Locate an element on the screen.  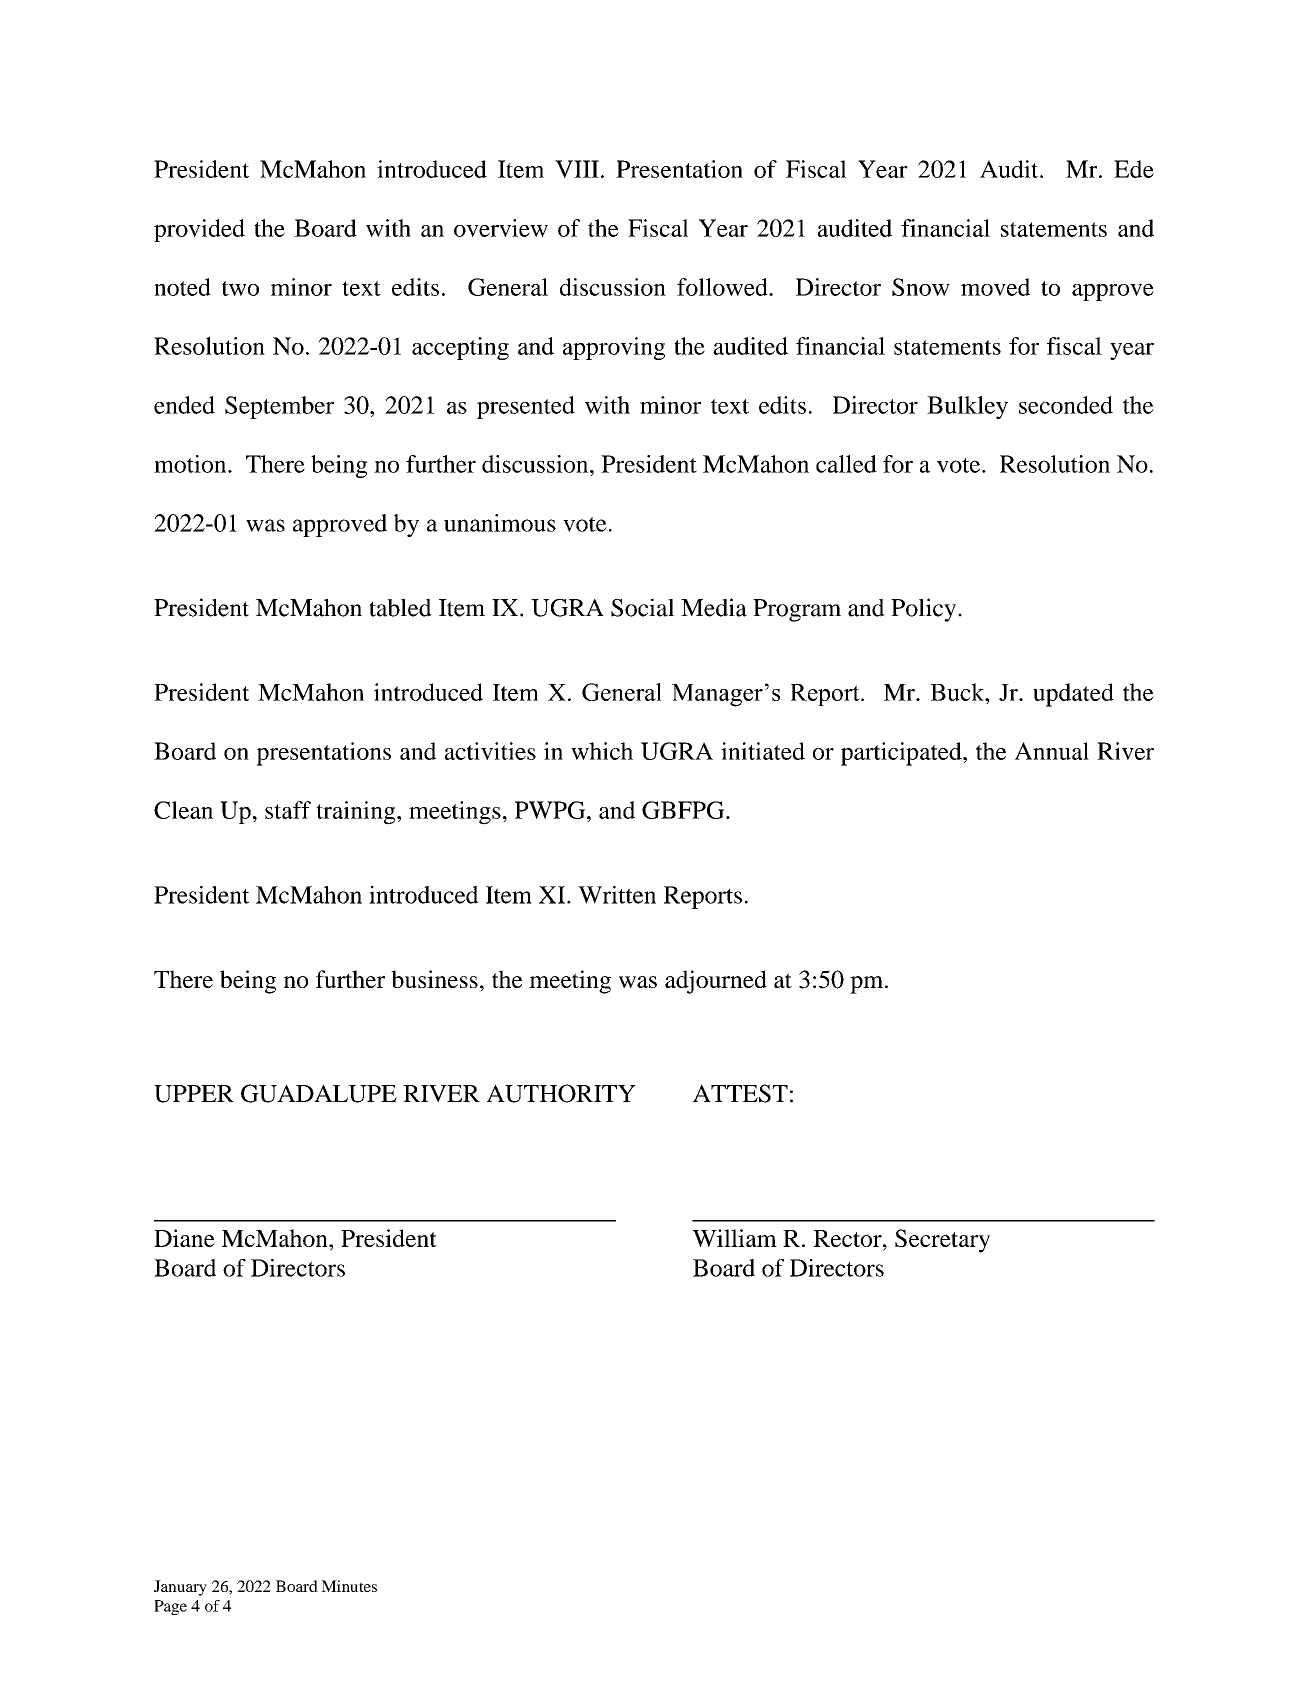
provided is located at coordinates (199, 230).
